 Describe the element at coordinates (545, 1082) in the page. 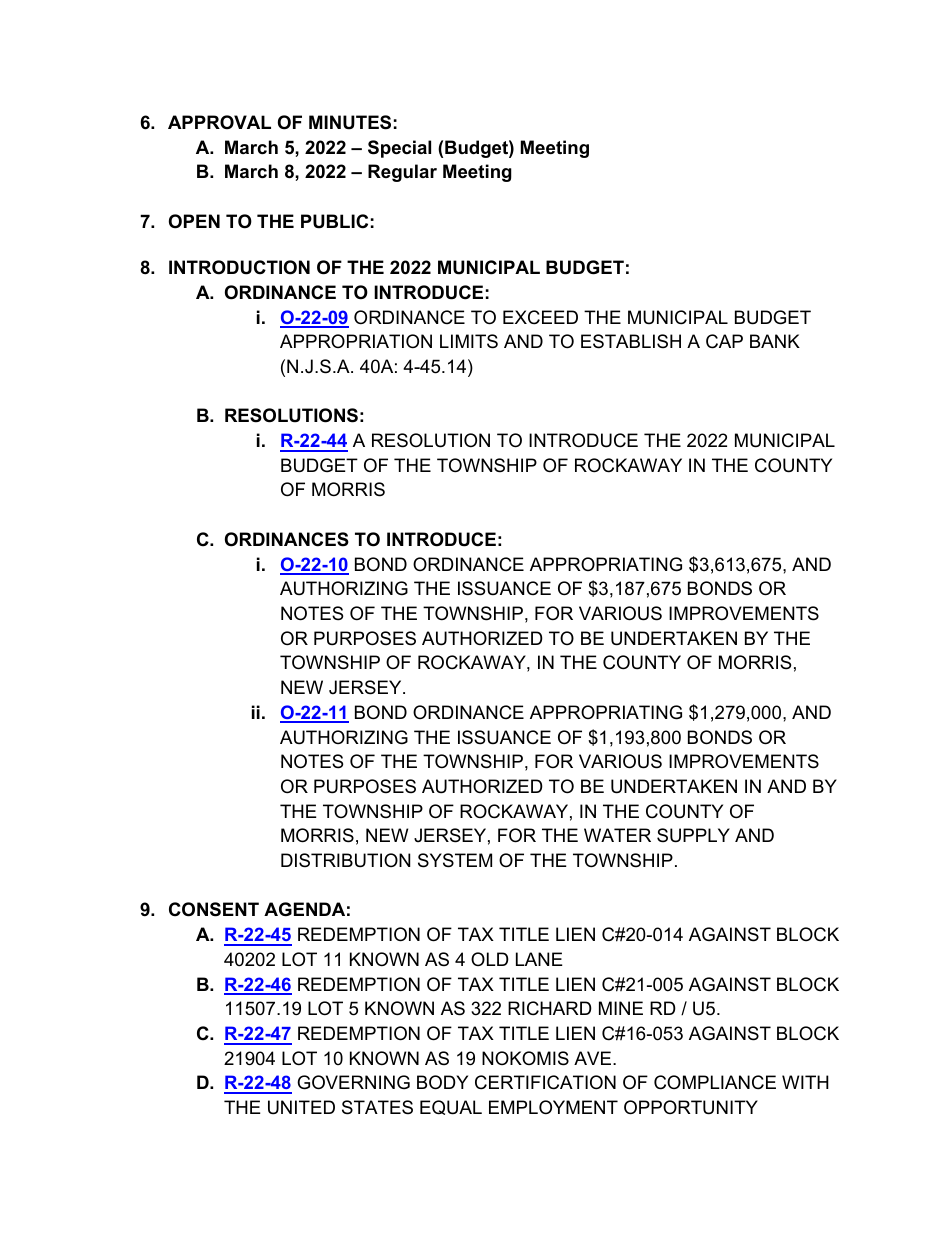

I see `CERTIFICATION` at that location.
